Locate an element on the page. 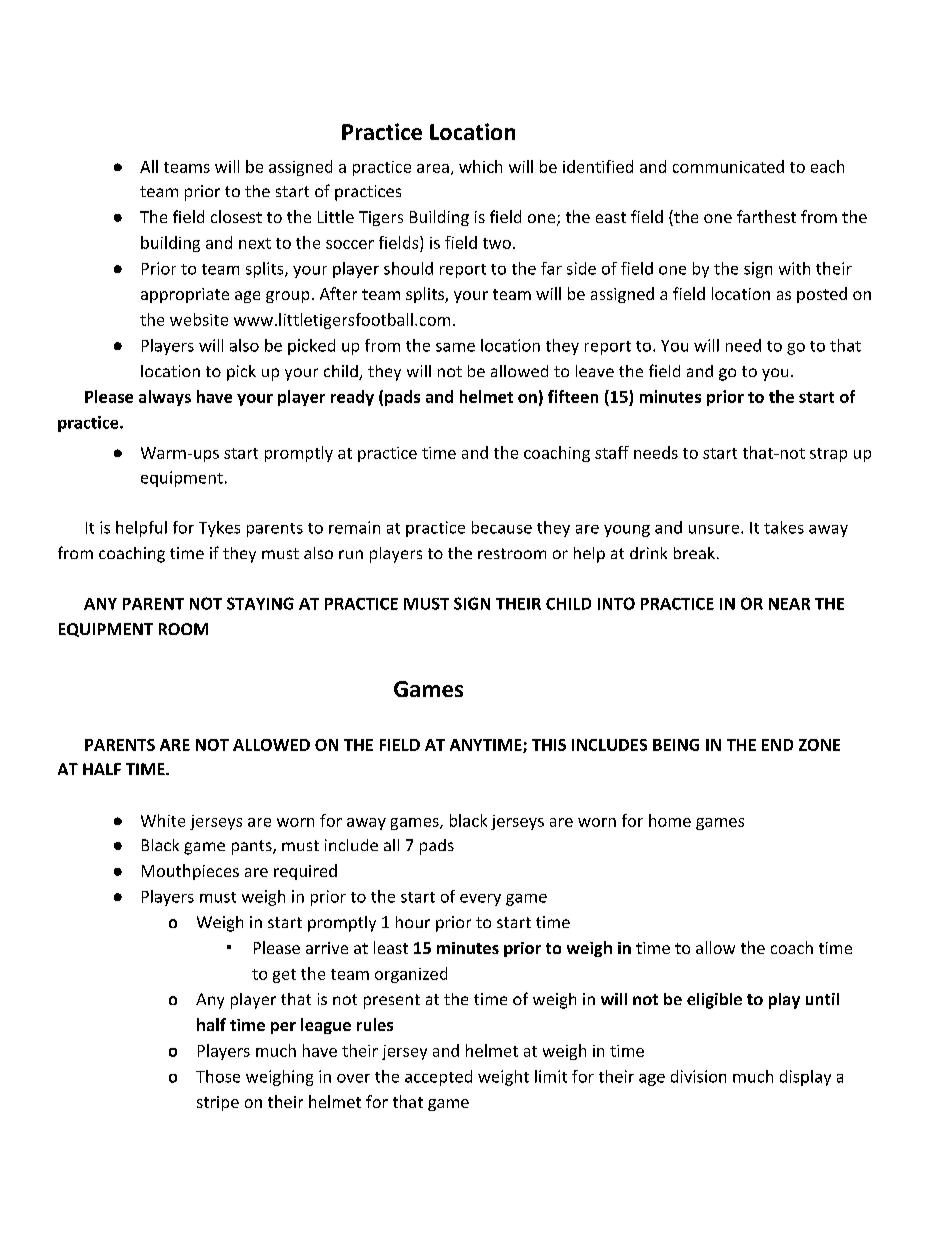 This document has width=952, height=1233. NEAR is located at coordinates (789, 604).
